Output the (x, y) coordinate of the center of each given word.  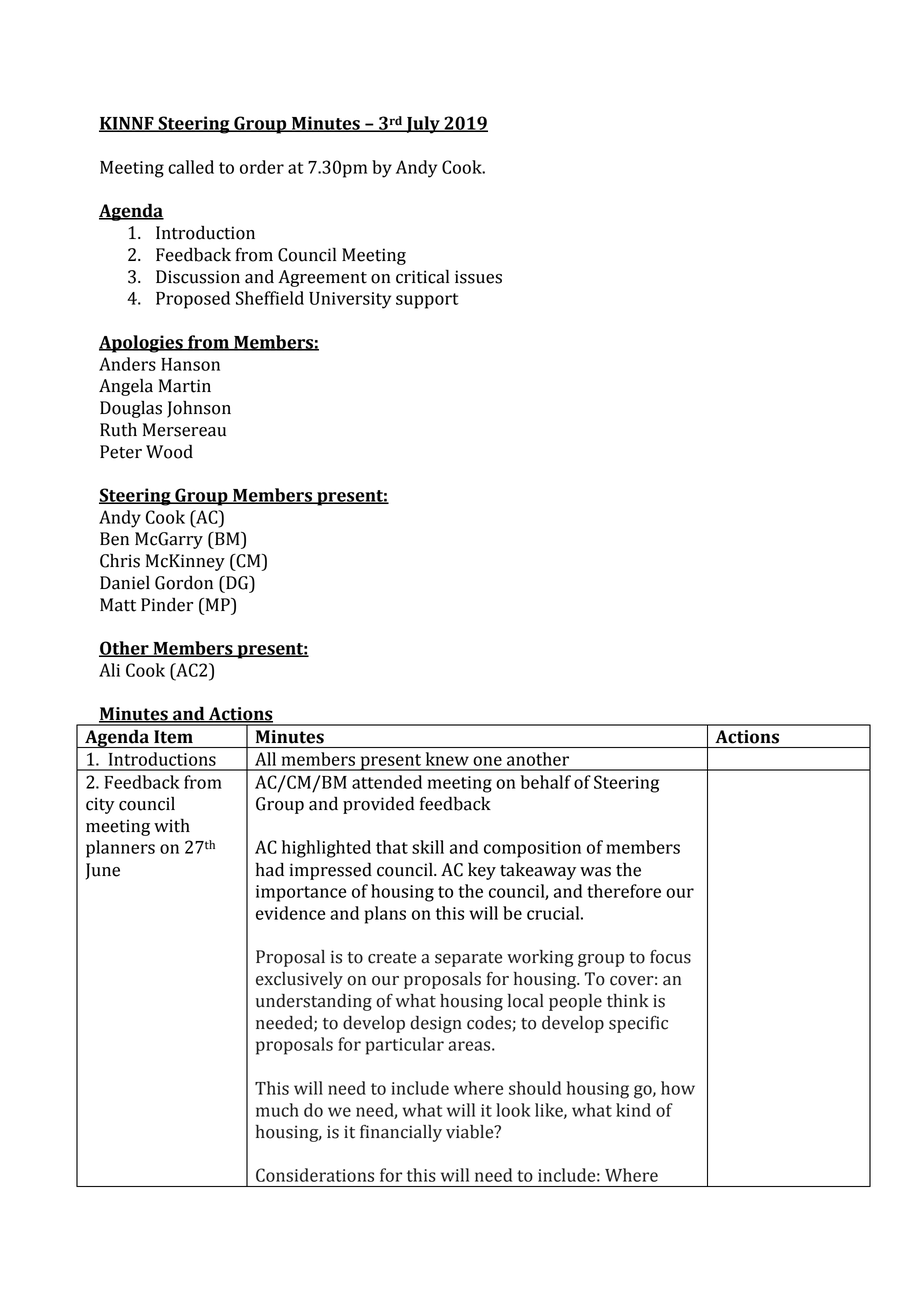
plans (385, 915)
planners (120, 849)
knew (447, 759)
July (423, 125)
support (427, 301)
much (277, 1110)
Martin (185, 386)
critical (422, 276)
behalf (545, 782)
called (191, 167)
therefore (624, 891)
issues (478, 277)
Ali (109, 670)
